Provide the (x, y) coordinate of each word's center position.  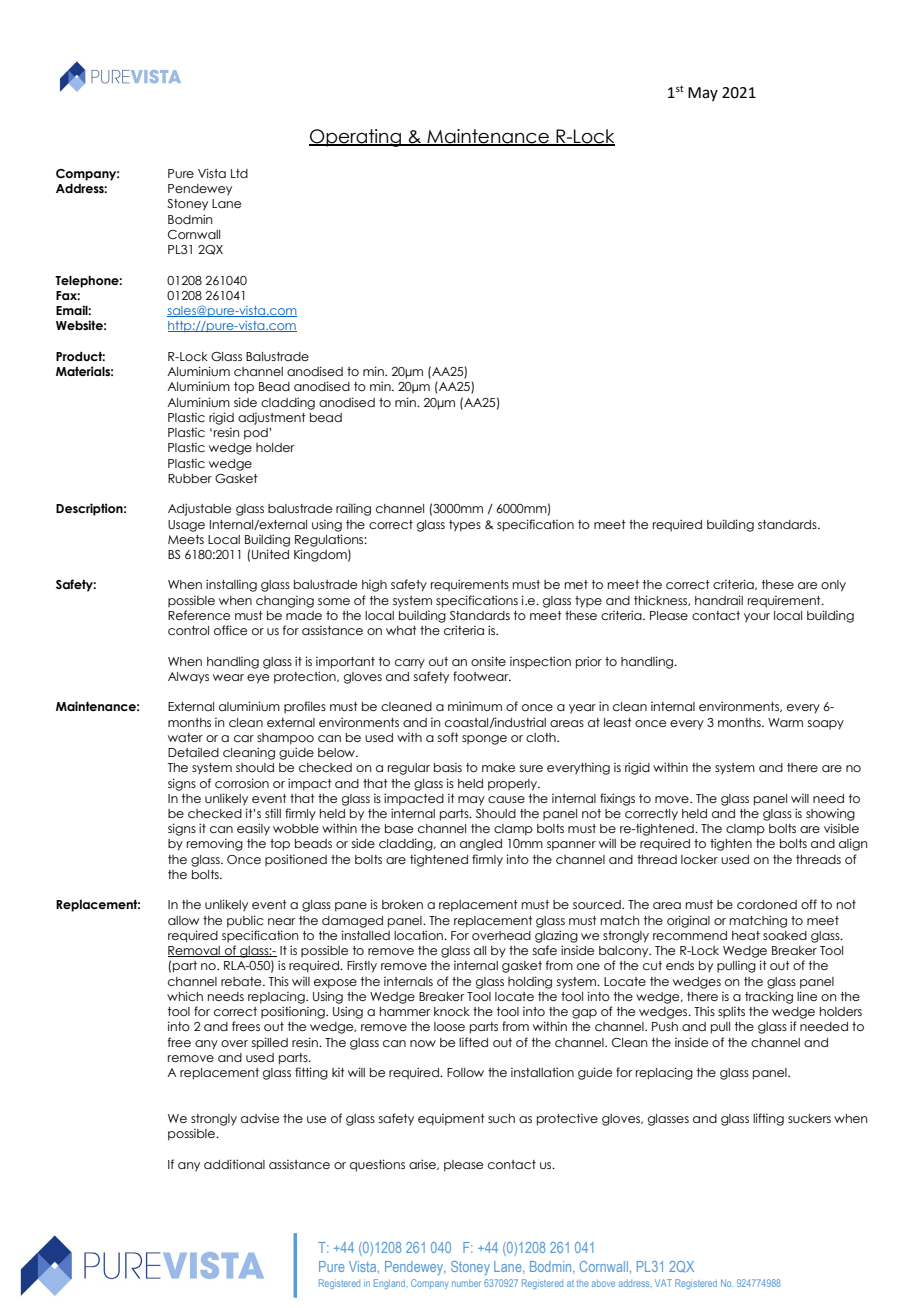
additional (234, 1164)
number (466, 1283)
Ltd (239, 173)
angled (481, 845)
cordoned (767, 904)
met (576, 584)
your (757, 618)
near (281, 921)
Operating (356, 138)
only (833, 586)
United (270, 554)
